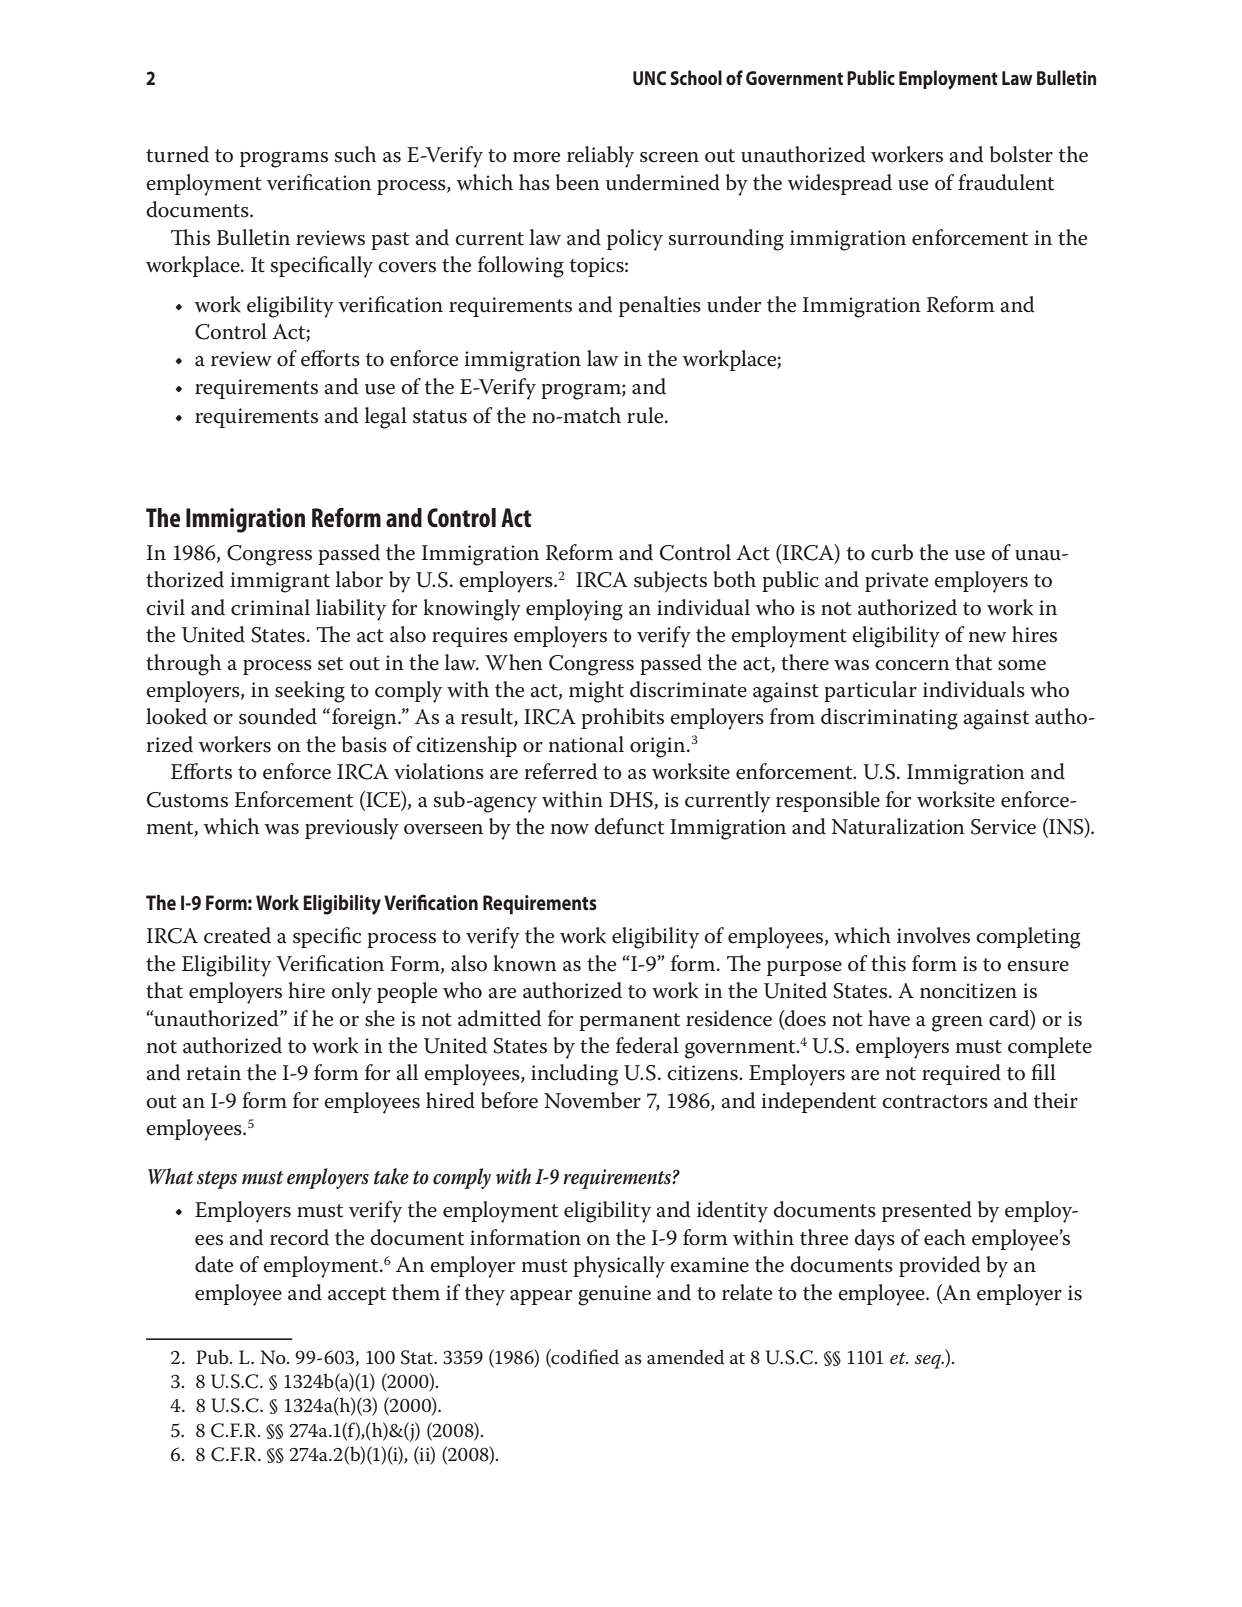  What do you see at coordinates (1021, 154) in the image?
I see `bolster` at bounding box center [1021, 154].
